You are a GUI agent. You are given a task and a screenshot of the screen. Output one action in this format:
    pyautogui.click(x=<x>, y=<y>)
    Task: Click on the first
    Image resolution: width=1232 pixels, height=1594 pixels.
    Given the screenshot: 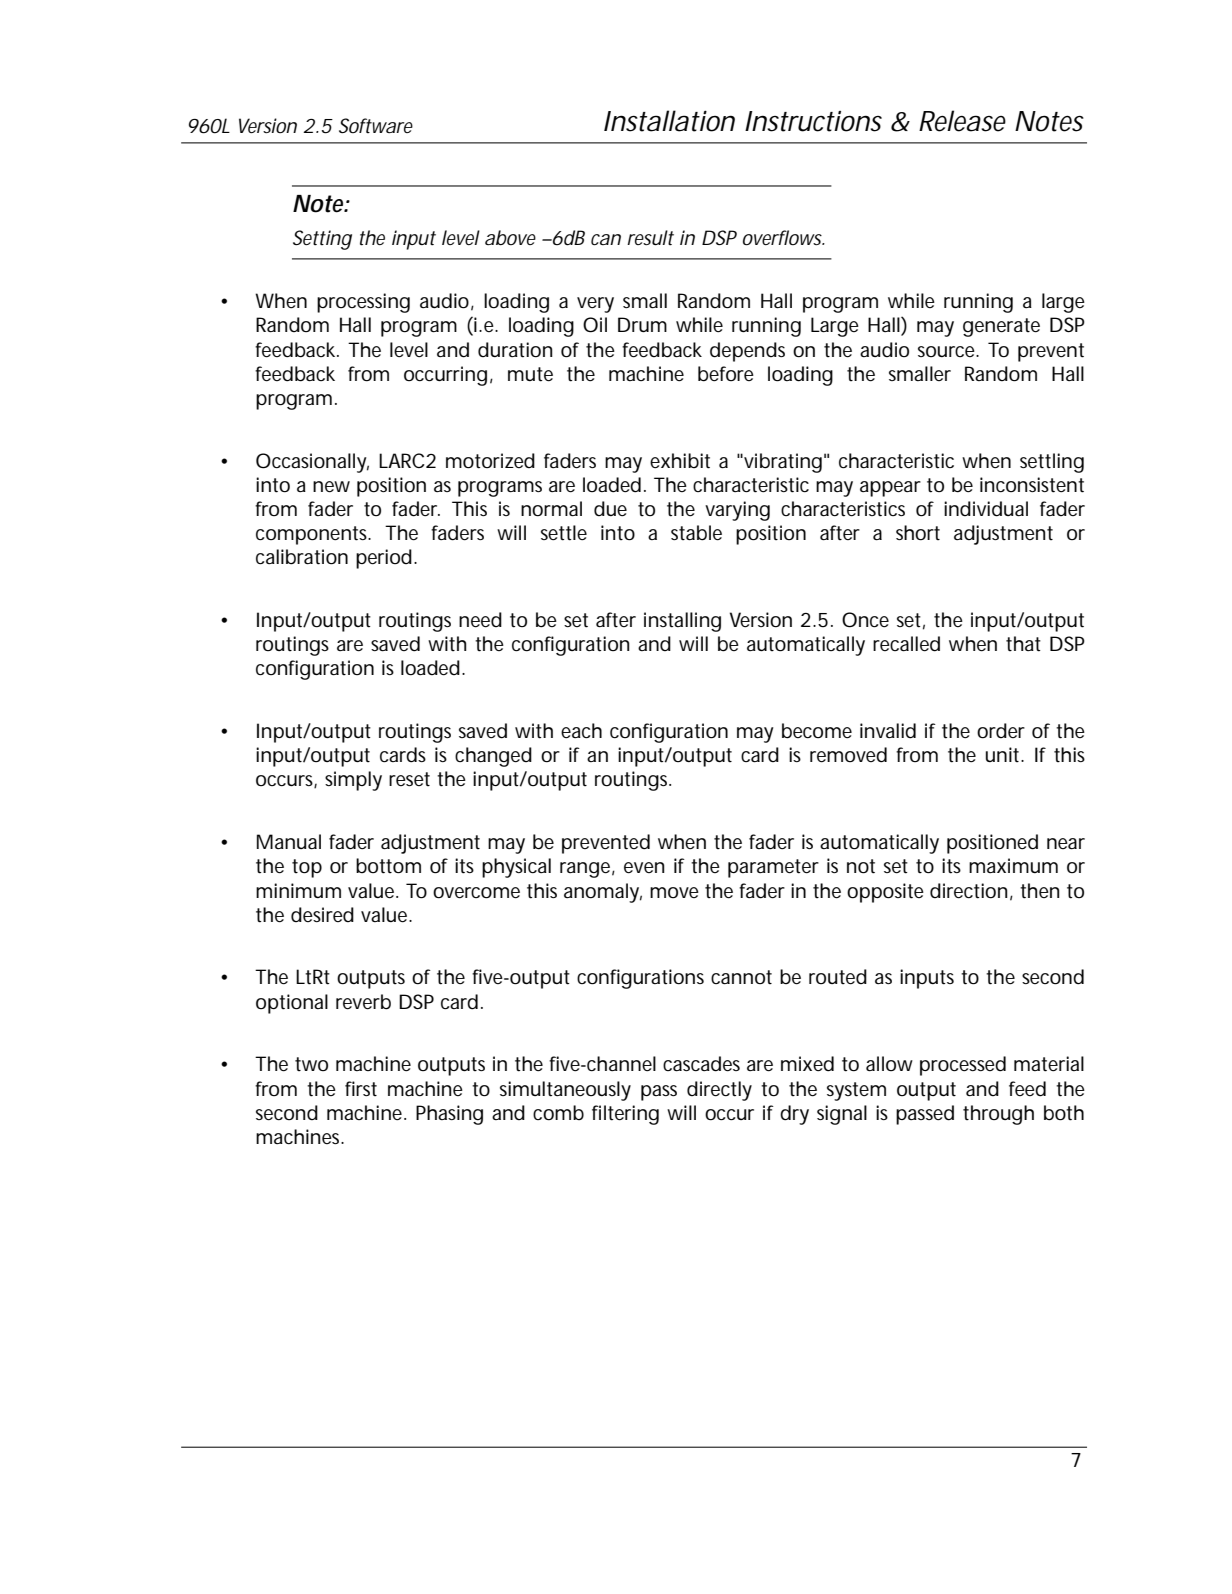 What is the action you would take?
    pyautogui.click(x=361, y=1088)
